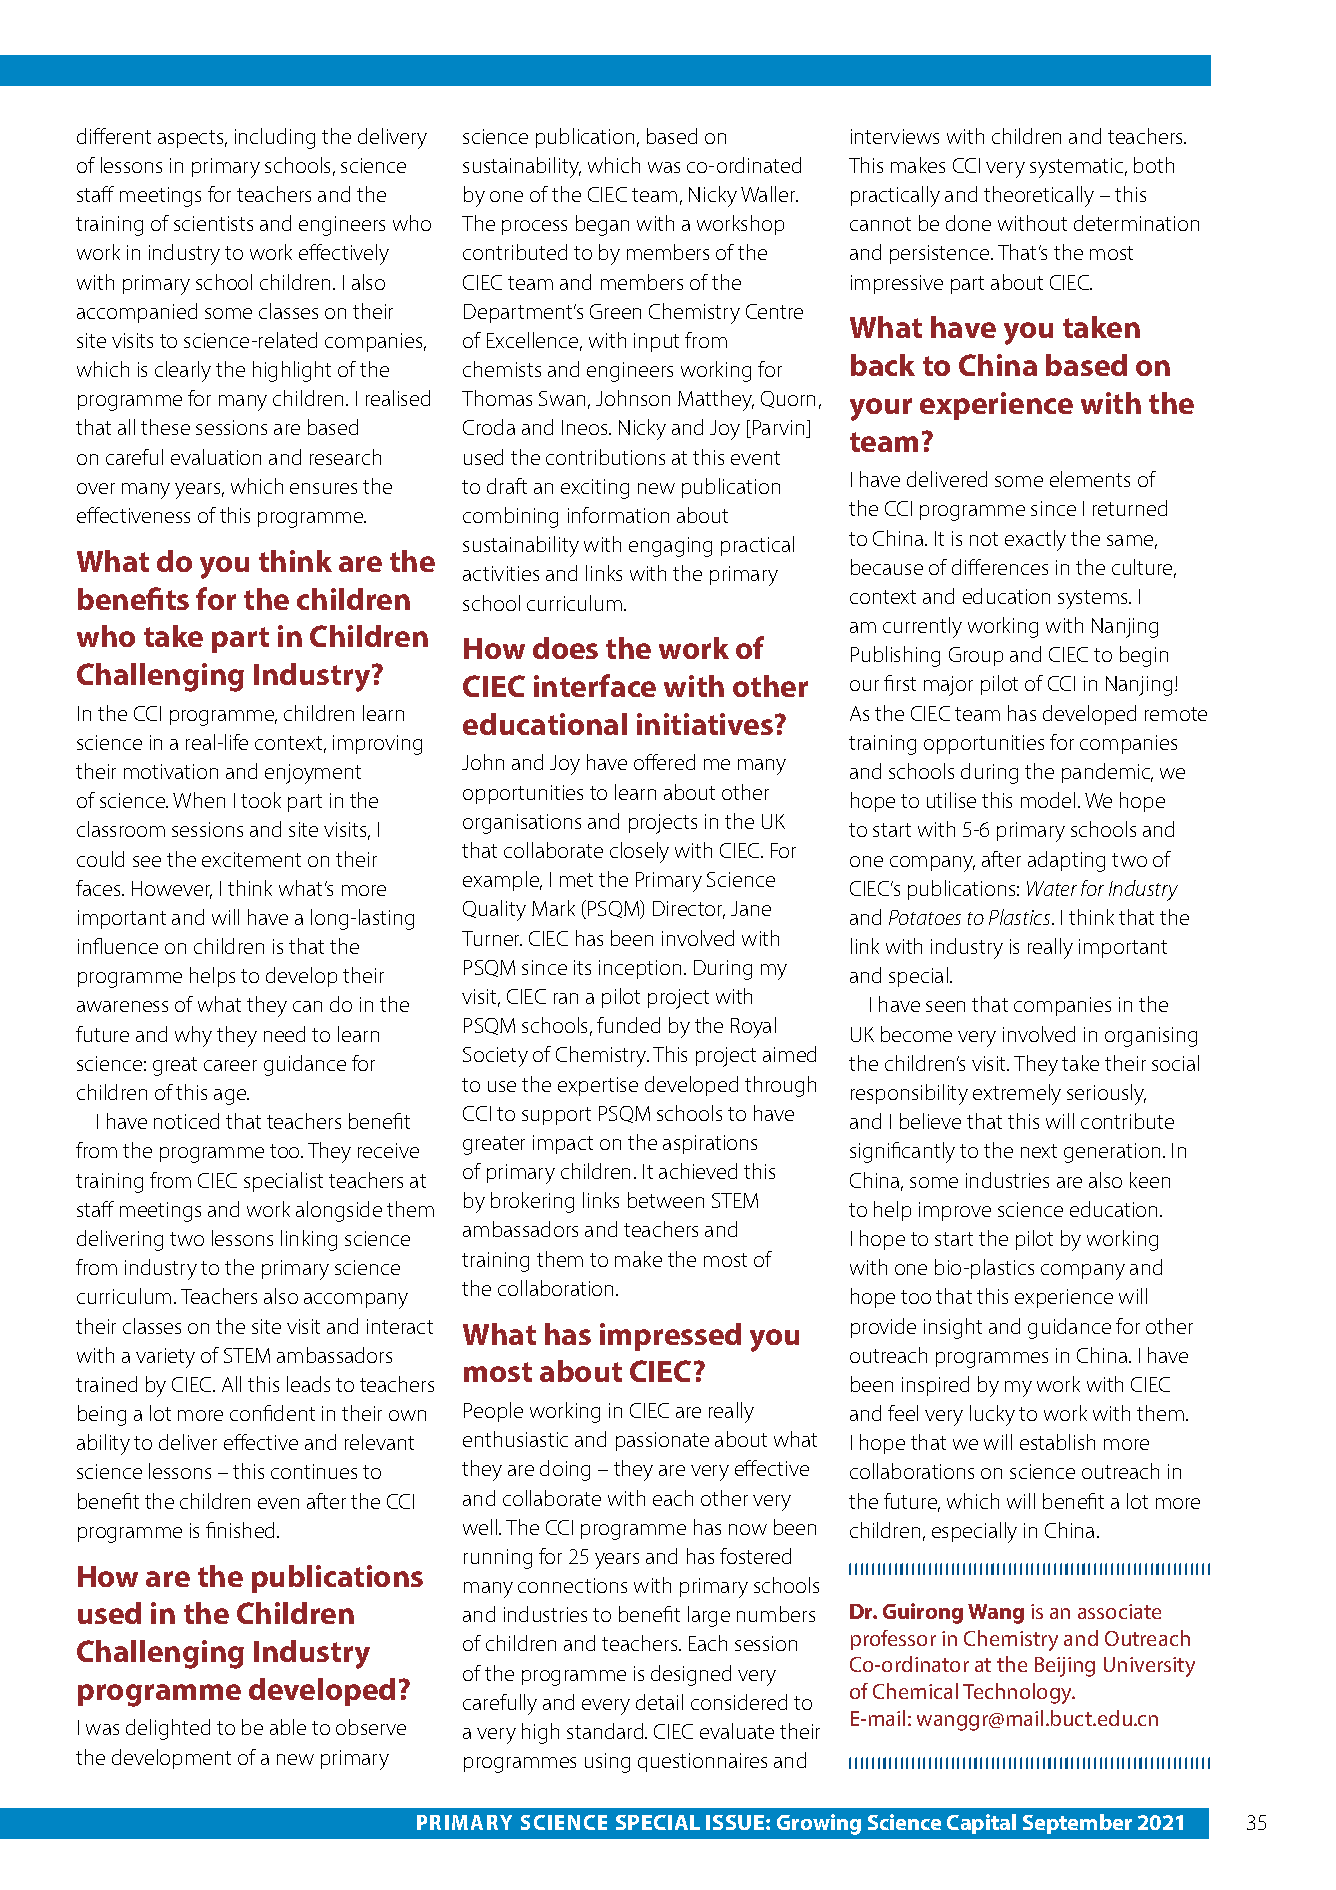 This image has width=1336, height=1890. What do you see at coordinates (1035, 540) in the image?
I see `exactly` at bounding box center [1035, 540].
